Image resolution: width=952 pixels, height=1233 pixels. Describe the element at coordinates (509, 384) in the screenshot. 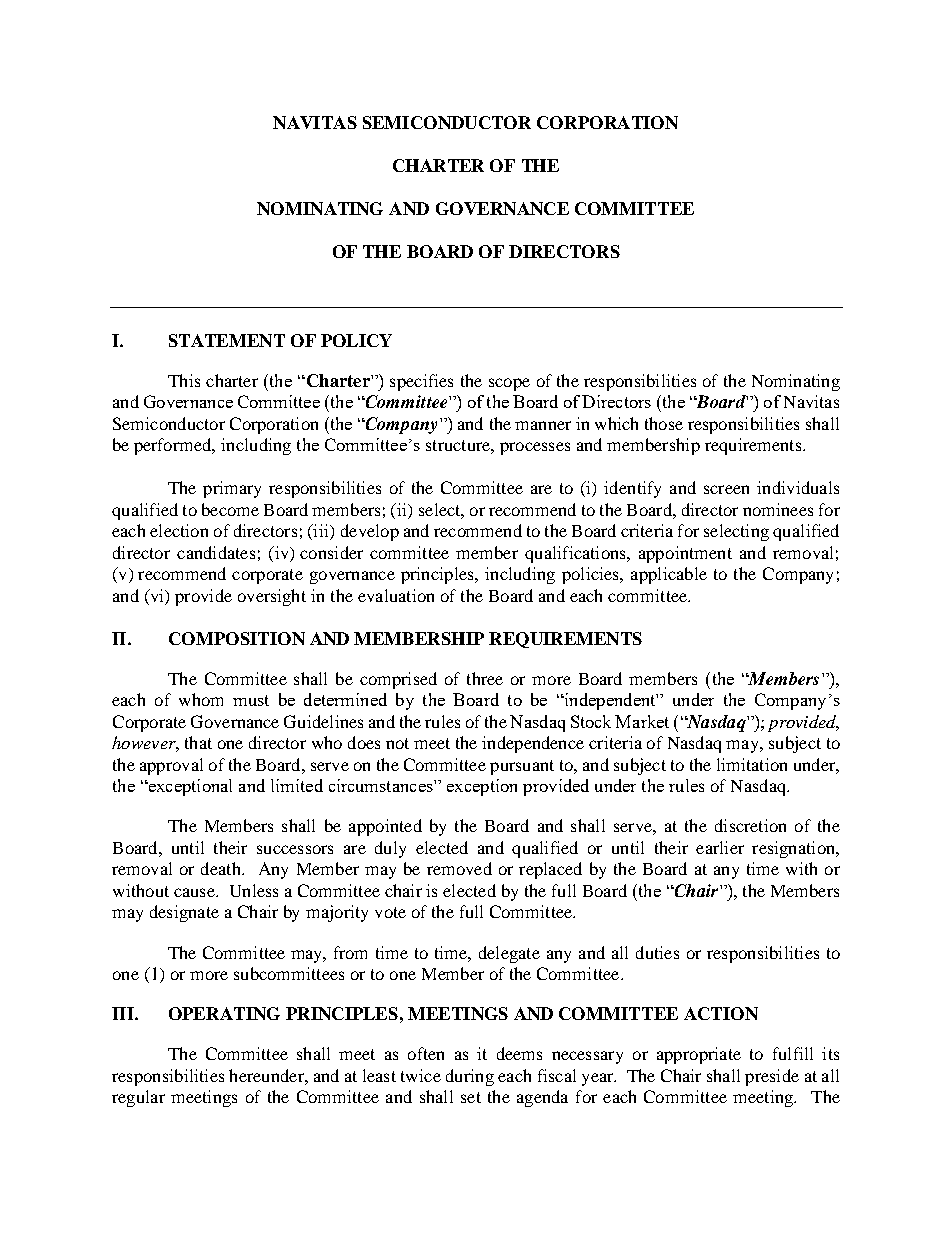

I see `scope` at that location.
